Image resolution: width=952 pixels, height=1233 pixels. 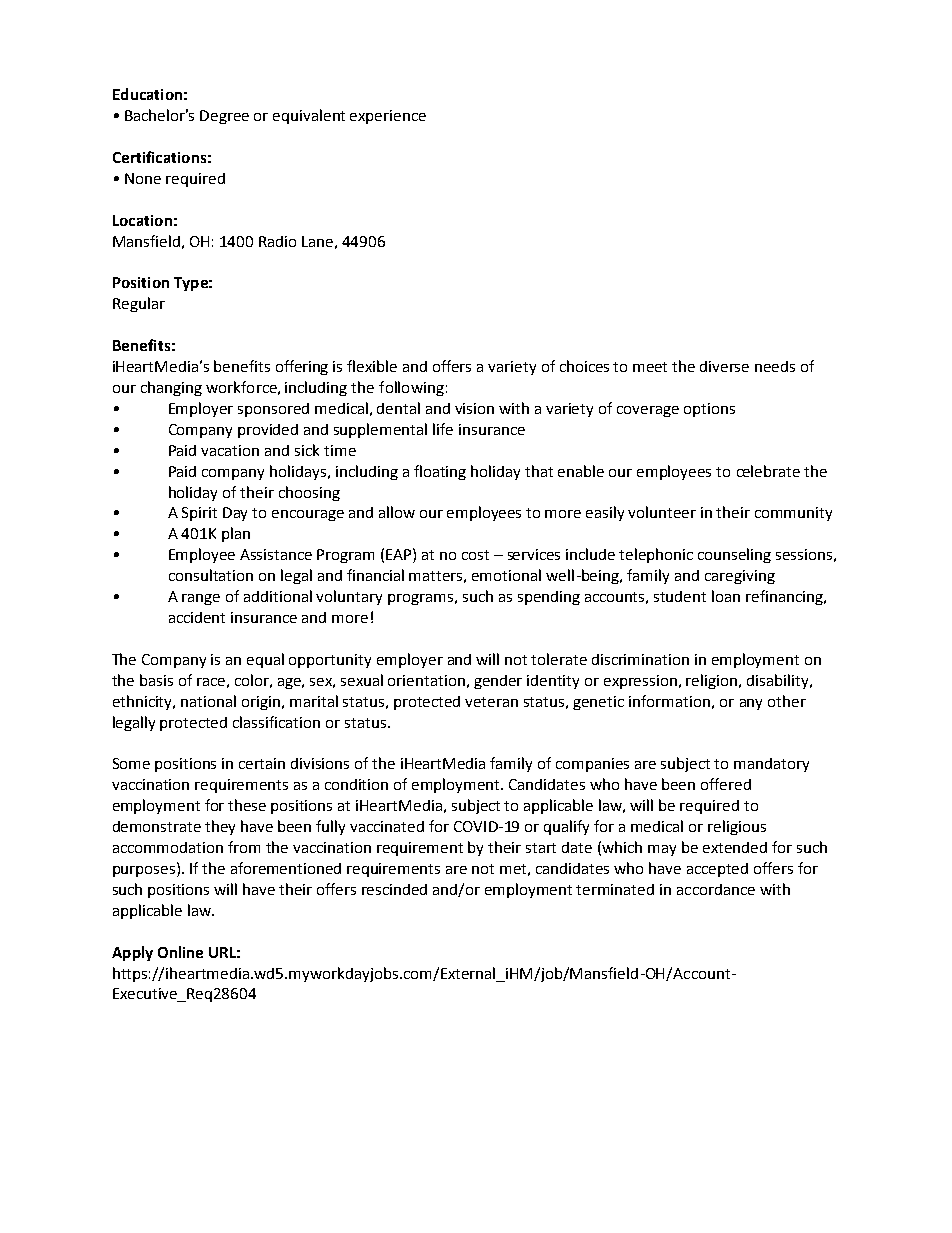 I want to click on Degree, so click(x=224, y=117).
